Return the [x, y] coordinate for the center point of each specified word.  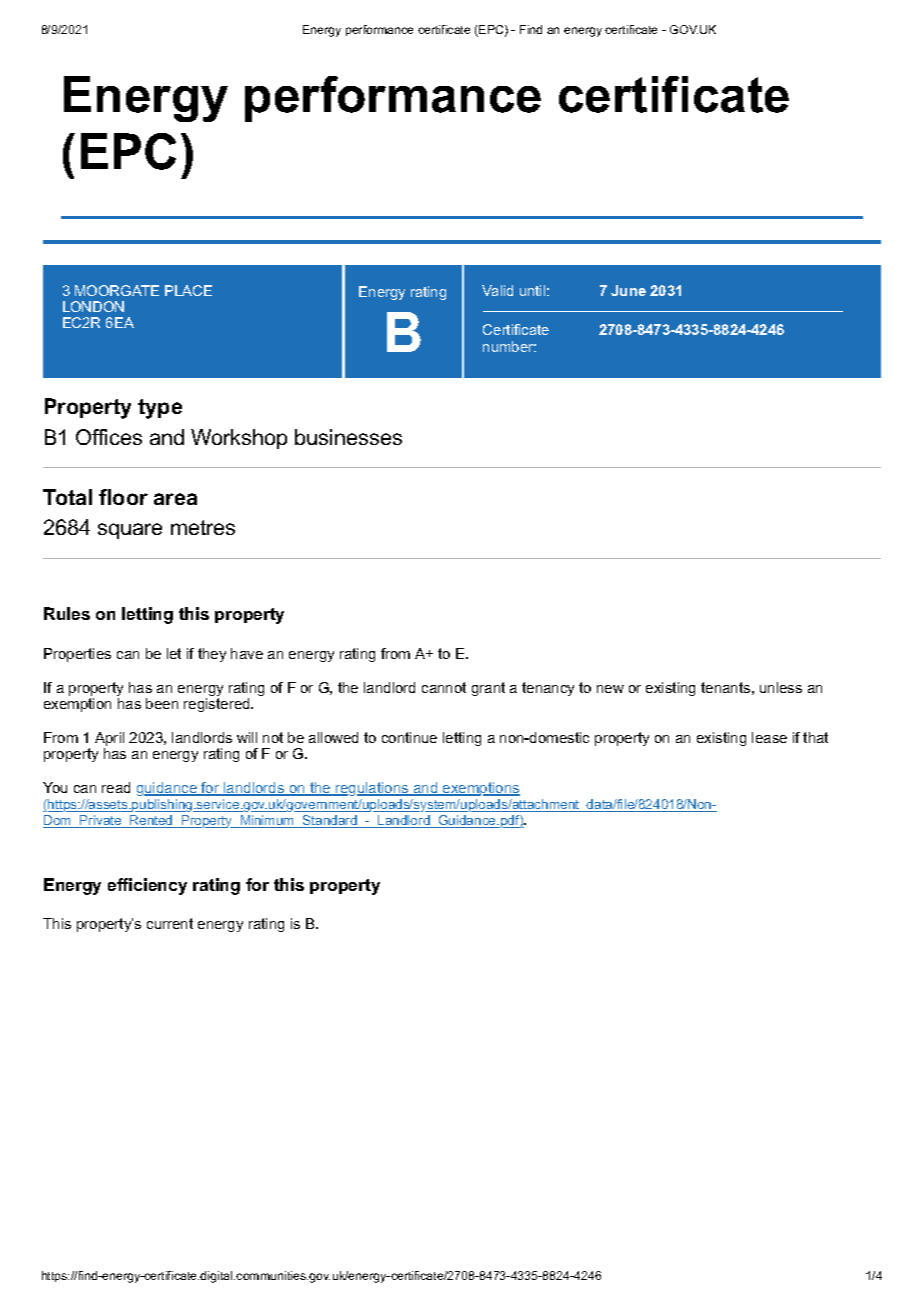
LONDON [93, 306]
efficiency [147, 886]
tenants [725, 687]
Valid [497, 290]
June [628, 290]
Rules [67, 613]
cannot [444, 687]
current [170, 923]
